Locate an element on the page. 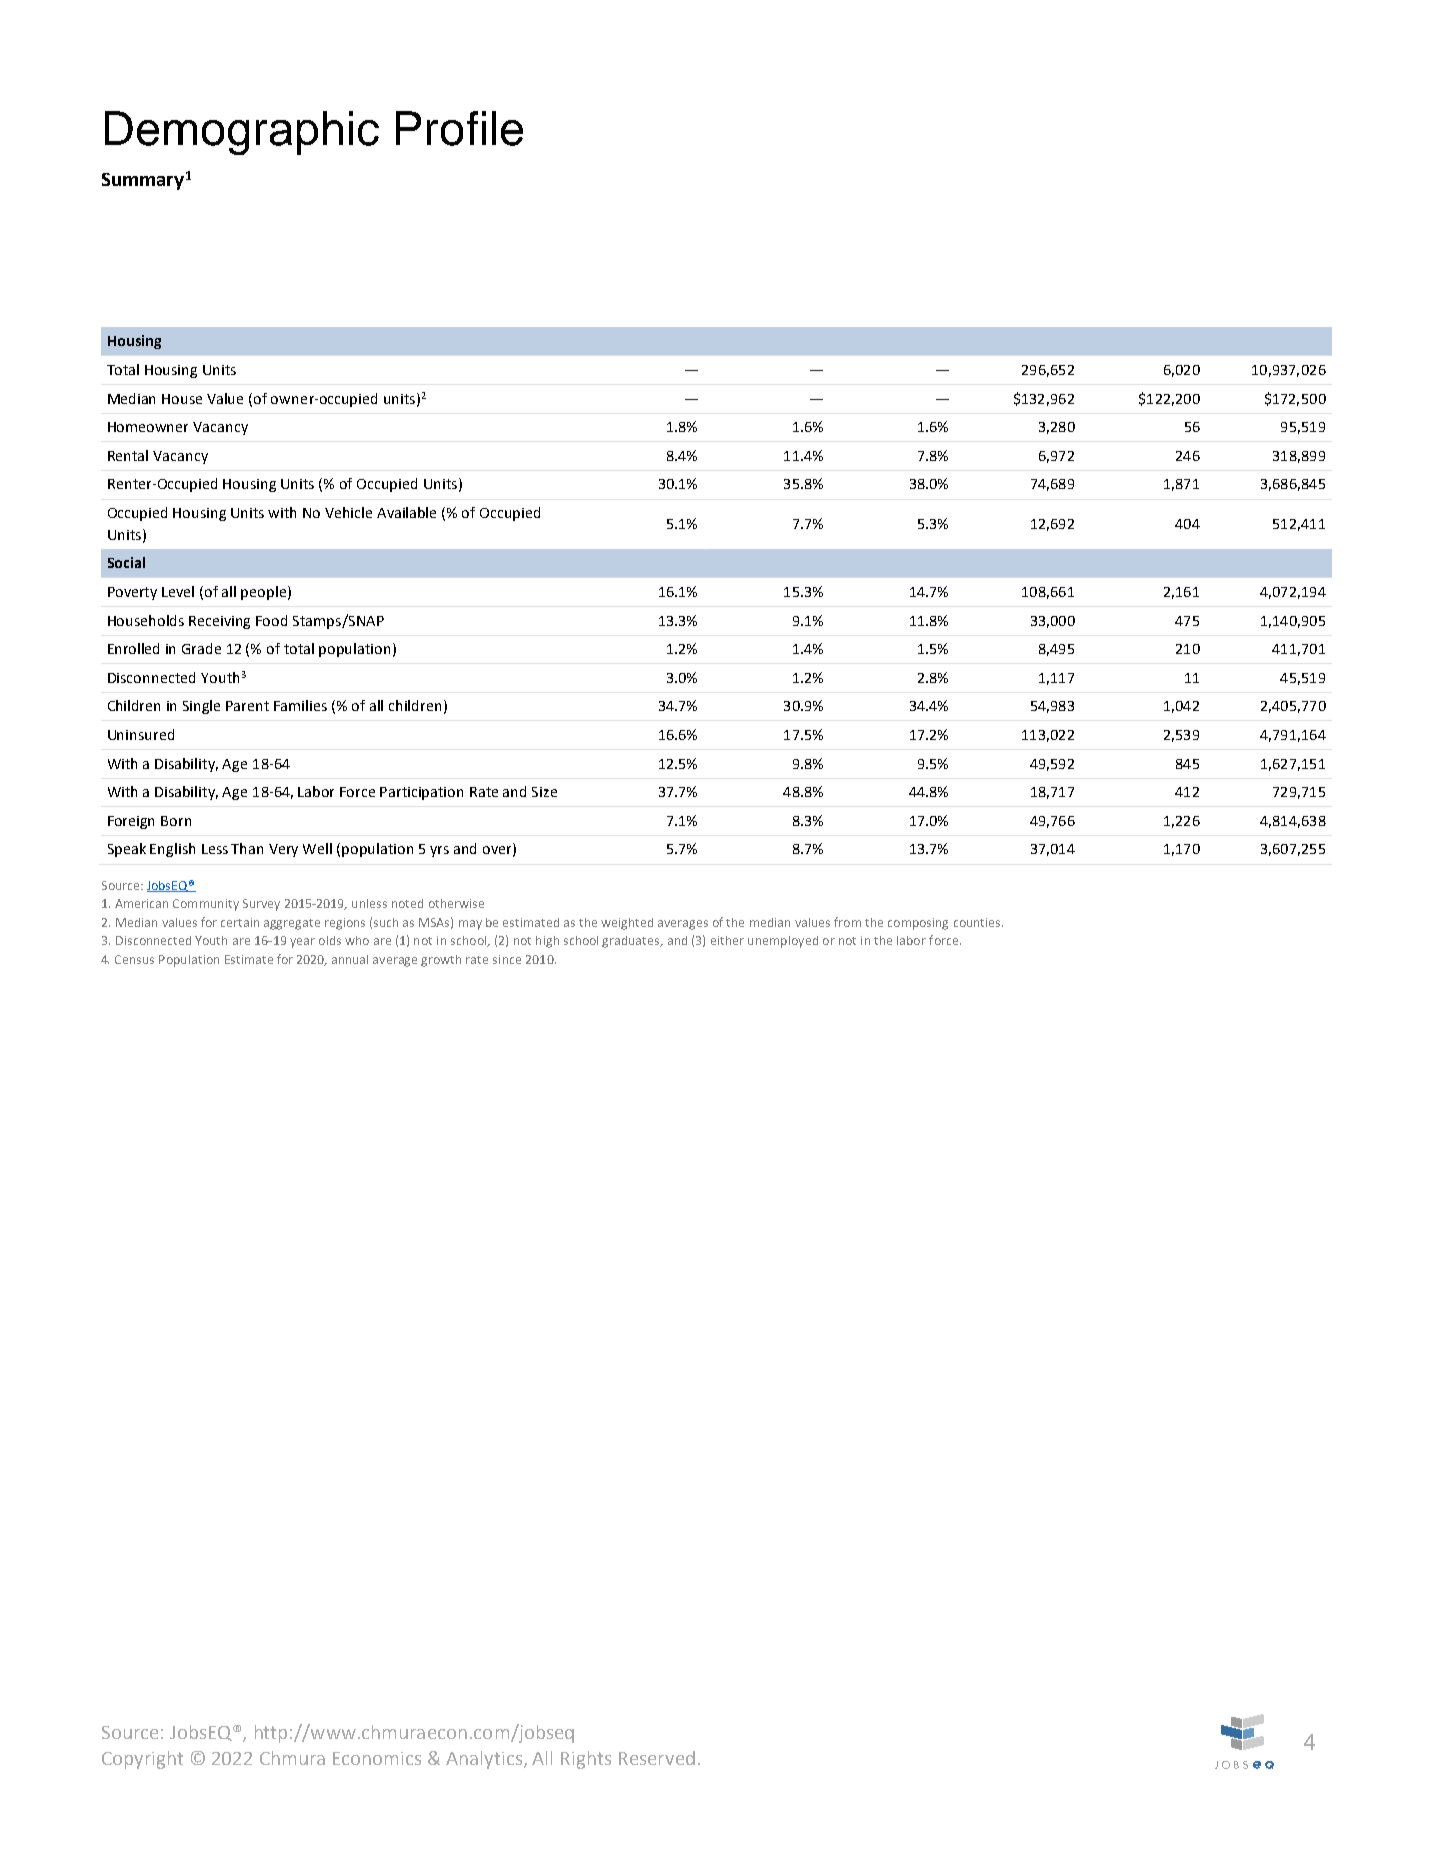  Profile is located at coordinates (459, 128).
